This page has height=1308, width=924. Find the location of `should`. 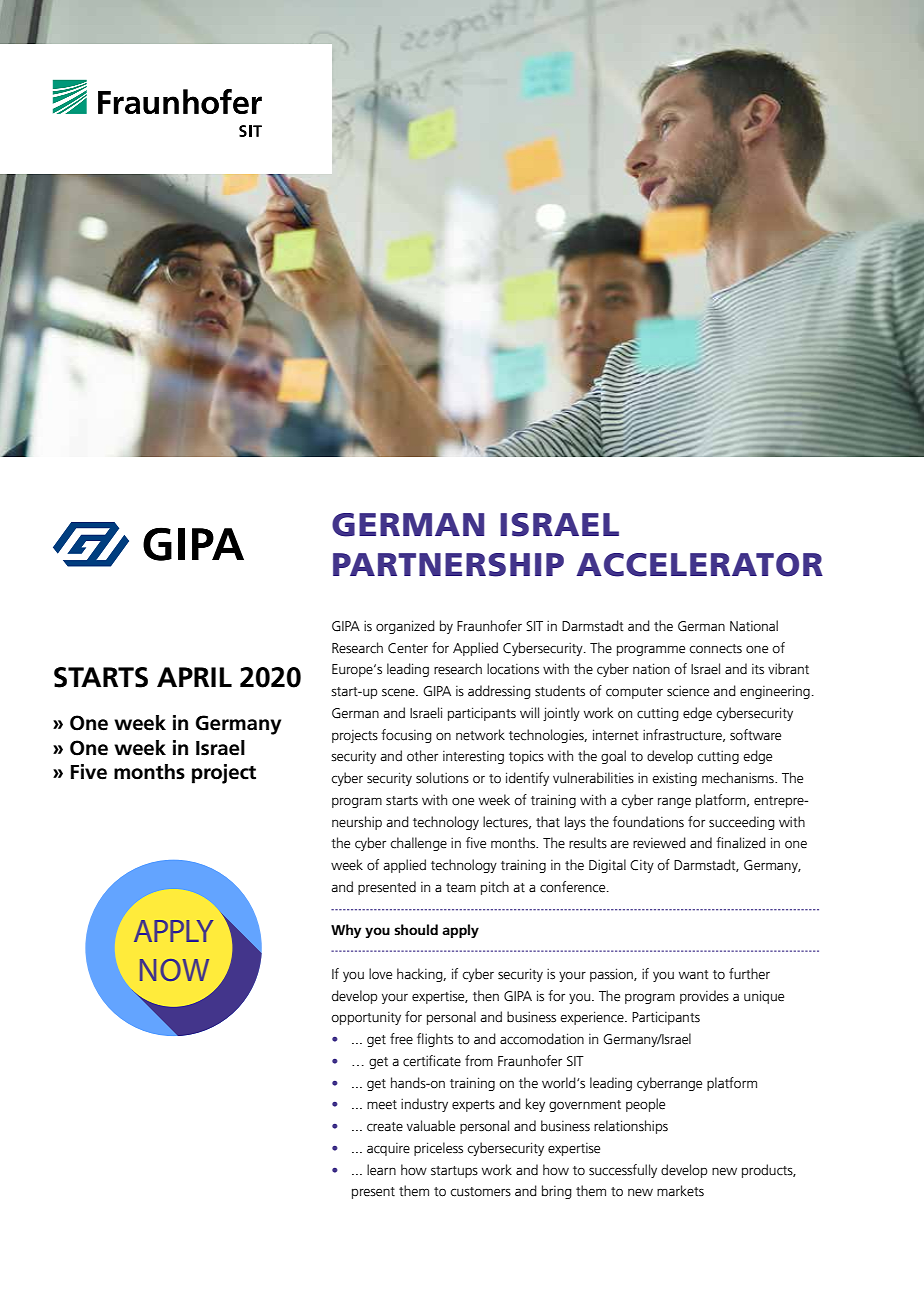

should is located at coordinates (416, 929).
